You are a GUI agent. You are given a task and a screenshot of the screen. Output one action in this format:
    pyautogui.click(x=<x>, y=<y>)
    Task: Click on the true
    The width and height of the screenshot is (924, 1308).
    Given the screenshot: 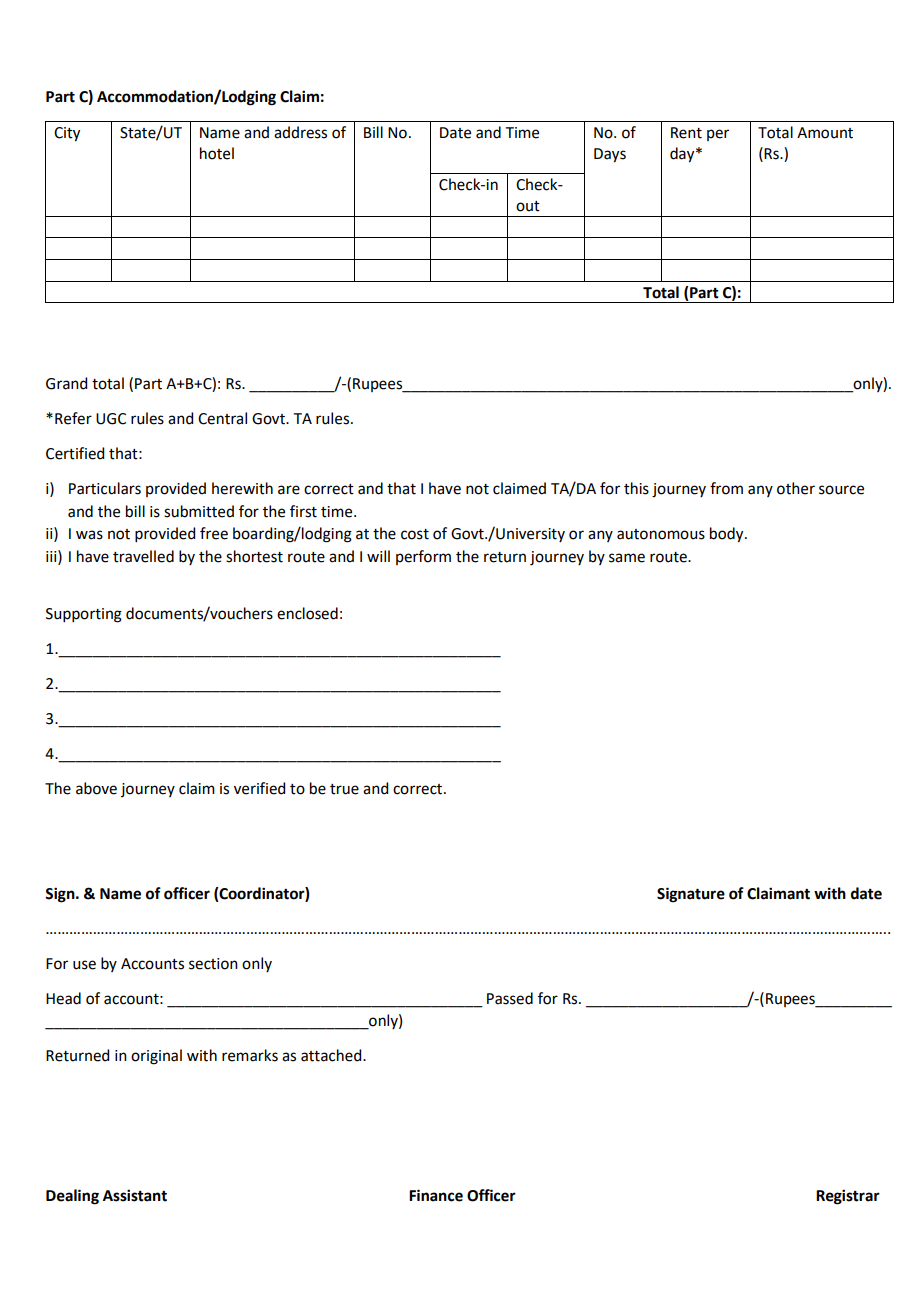 What is the action you would take?
    pyautogui.click(x=344, y=789)
